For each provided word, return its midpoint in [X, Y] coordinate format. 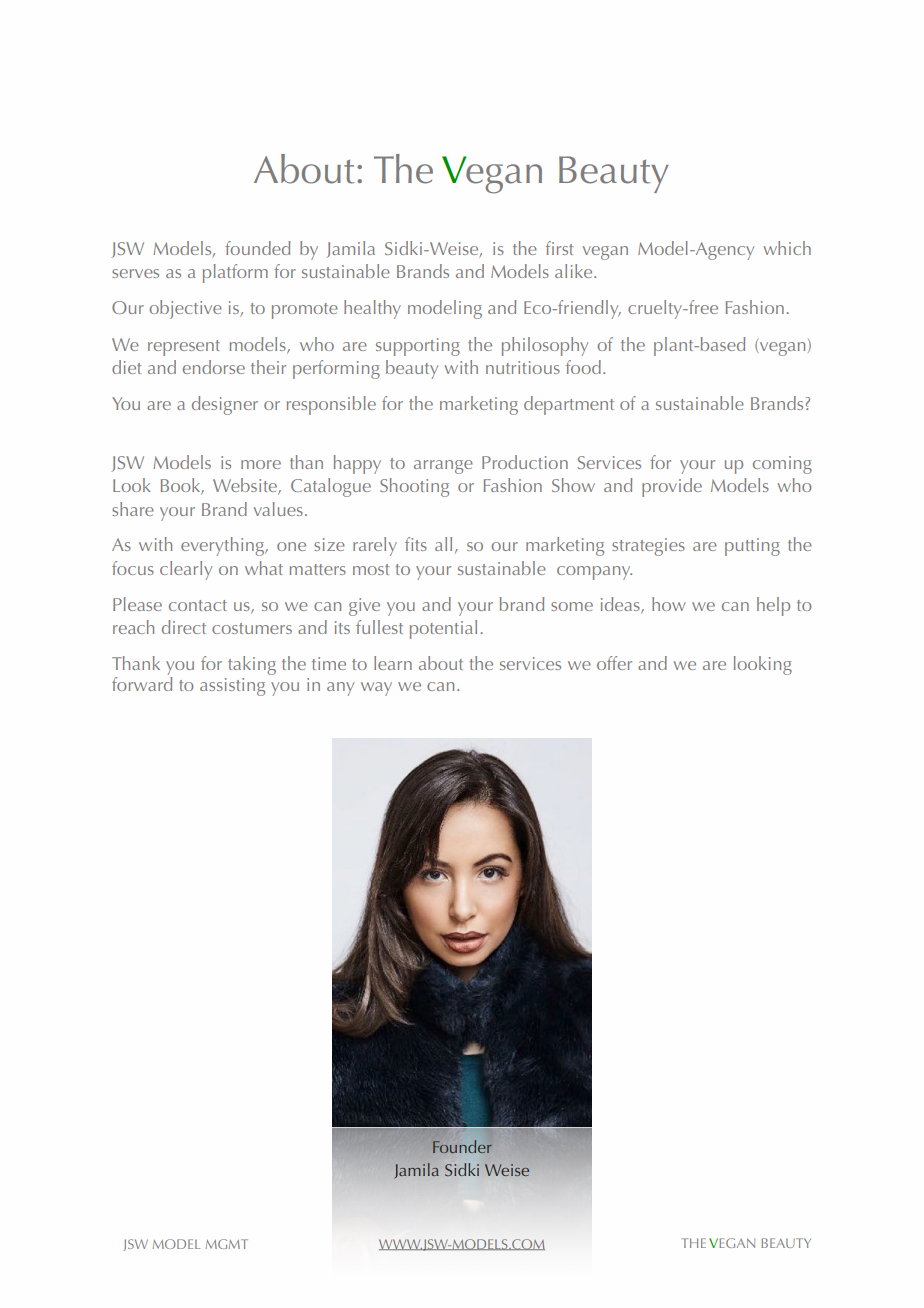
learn [393, 663]
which [787, 248]
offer [614, 663]
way [376, 689]
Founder [462, 1146]
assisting [232, 687]
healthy [372, 309]
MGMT [227, 1244]
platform [235, 273]
